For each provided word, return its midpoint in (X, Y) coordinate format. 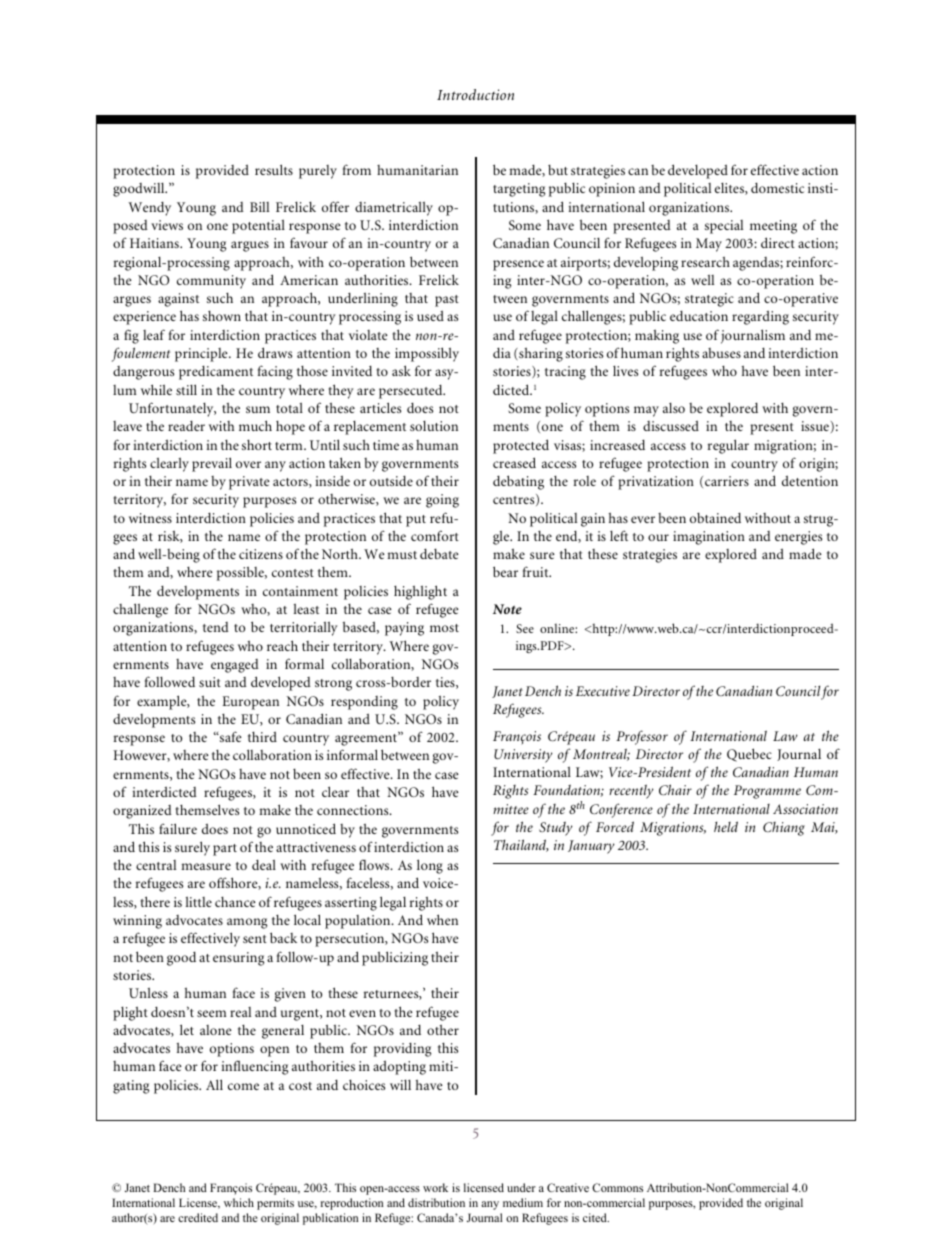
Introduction (475, 94)
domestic (777, 188)
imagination (709, 538)
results (274, 169)
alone (216, 1030)
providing (403, 1050)
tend (216, 627)
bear (505, 571)
